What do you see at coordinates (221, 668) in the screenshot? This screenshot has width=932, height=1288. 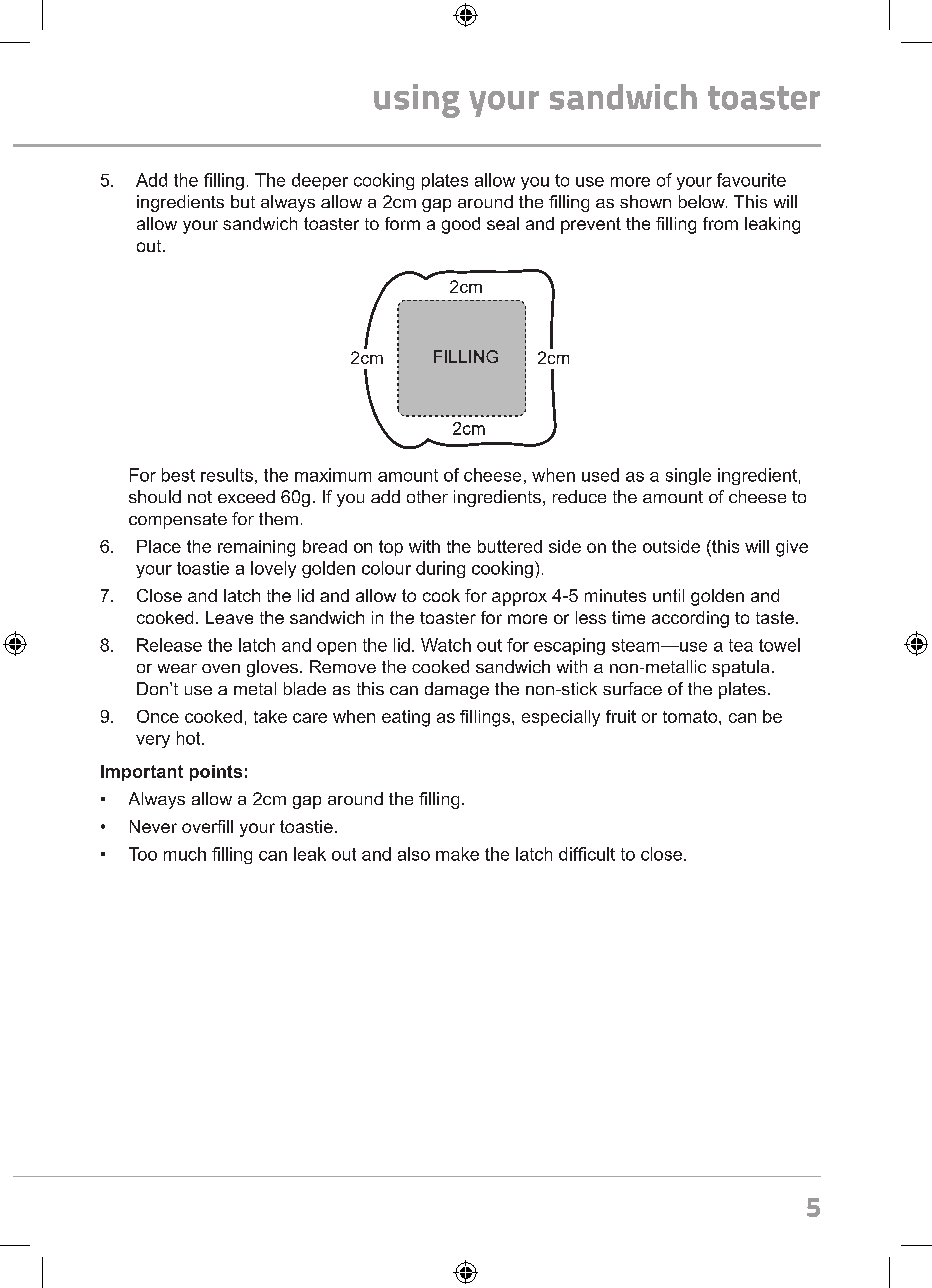 I see `oven` at bounding box center [221, 668].
